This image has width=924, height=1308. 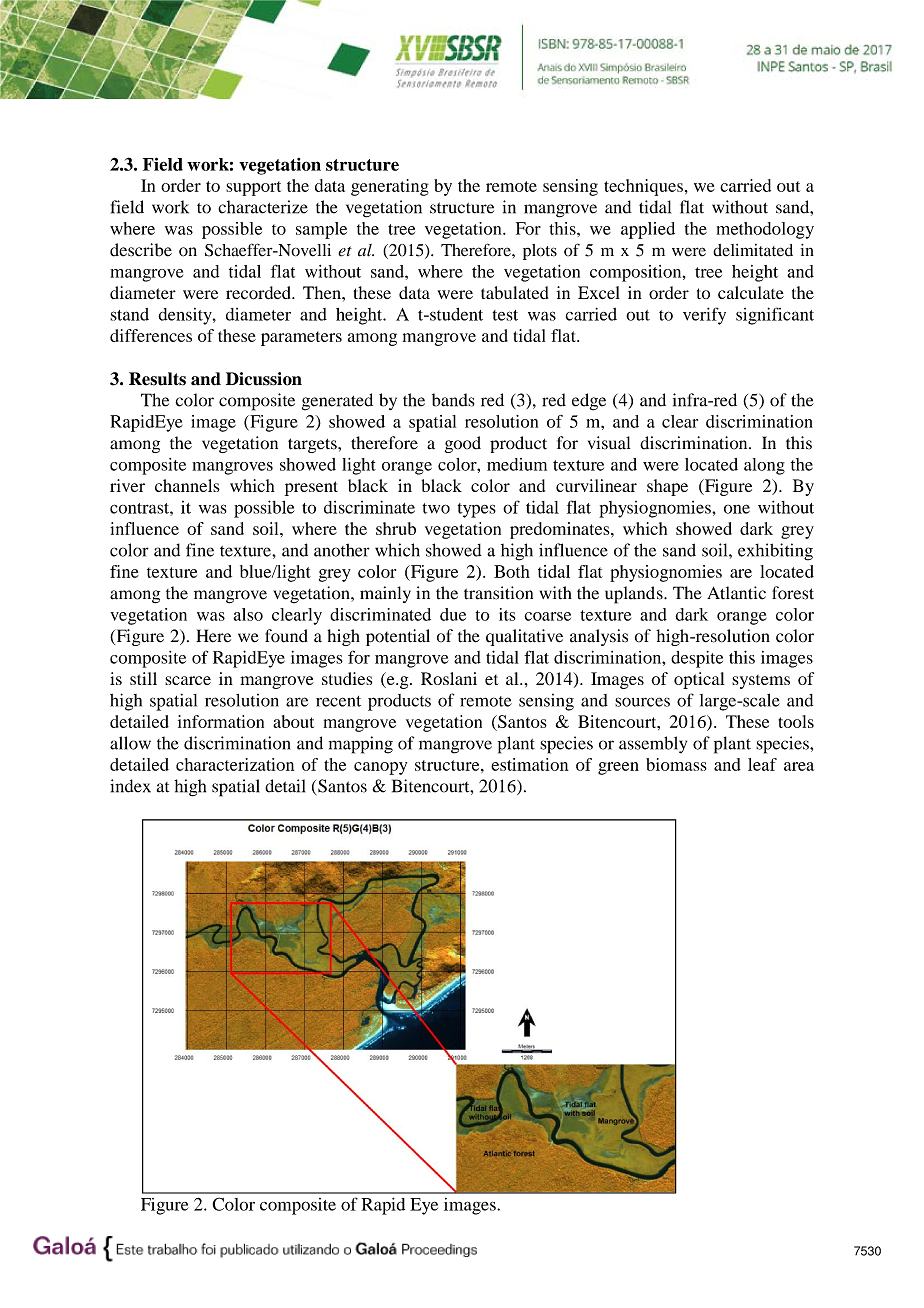 What do you see at coordinates (235, 764) in the image?
I see `characterization` at bounding box center [235, 764].
